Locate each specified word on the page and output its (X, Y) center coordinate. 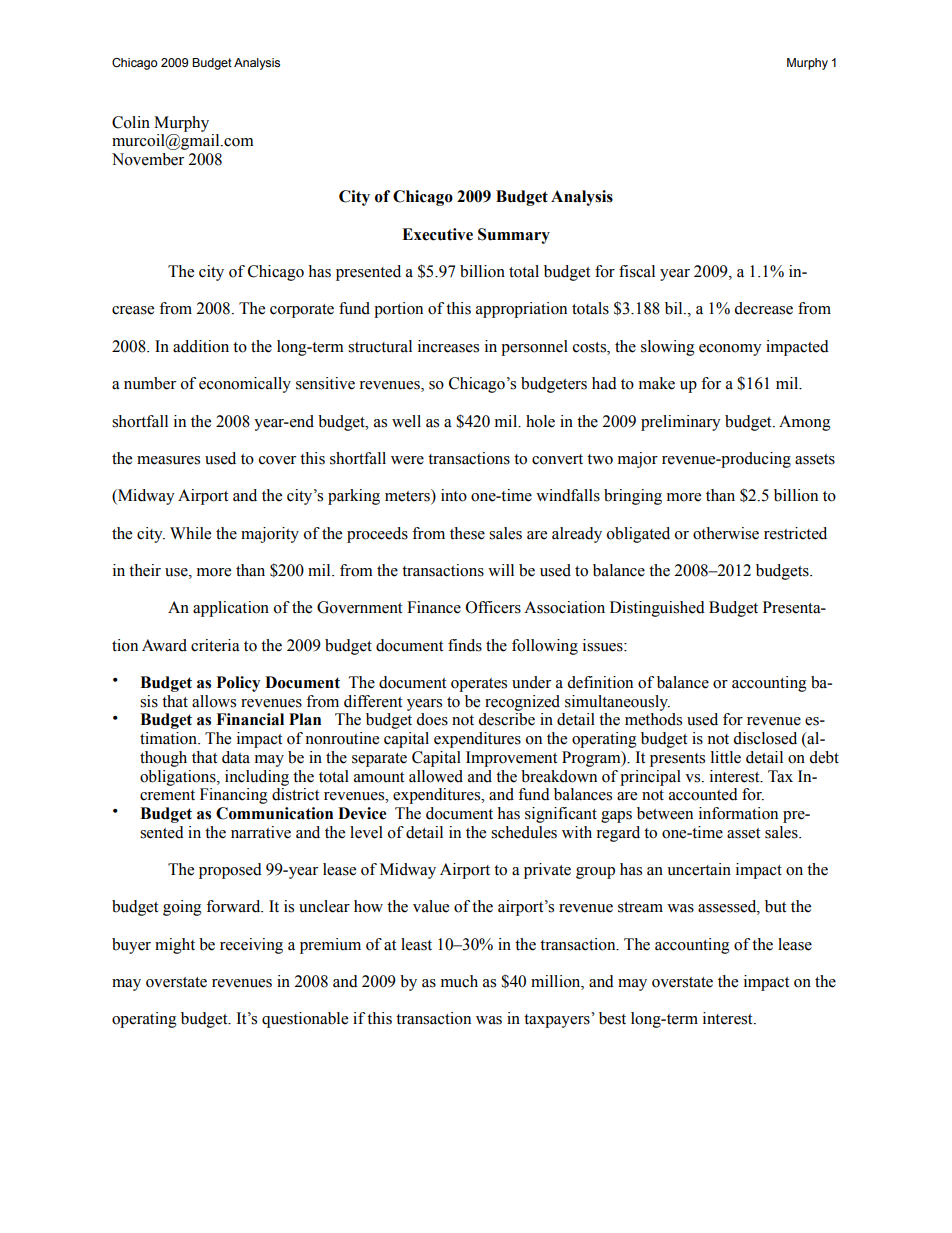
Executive (437, 234)
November (148, 159)
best (612, 1018)
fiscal (637, 271)
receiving (251, 946)
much (459, 981)
